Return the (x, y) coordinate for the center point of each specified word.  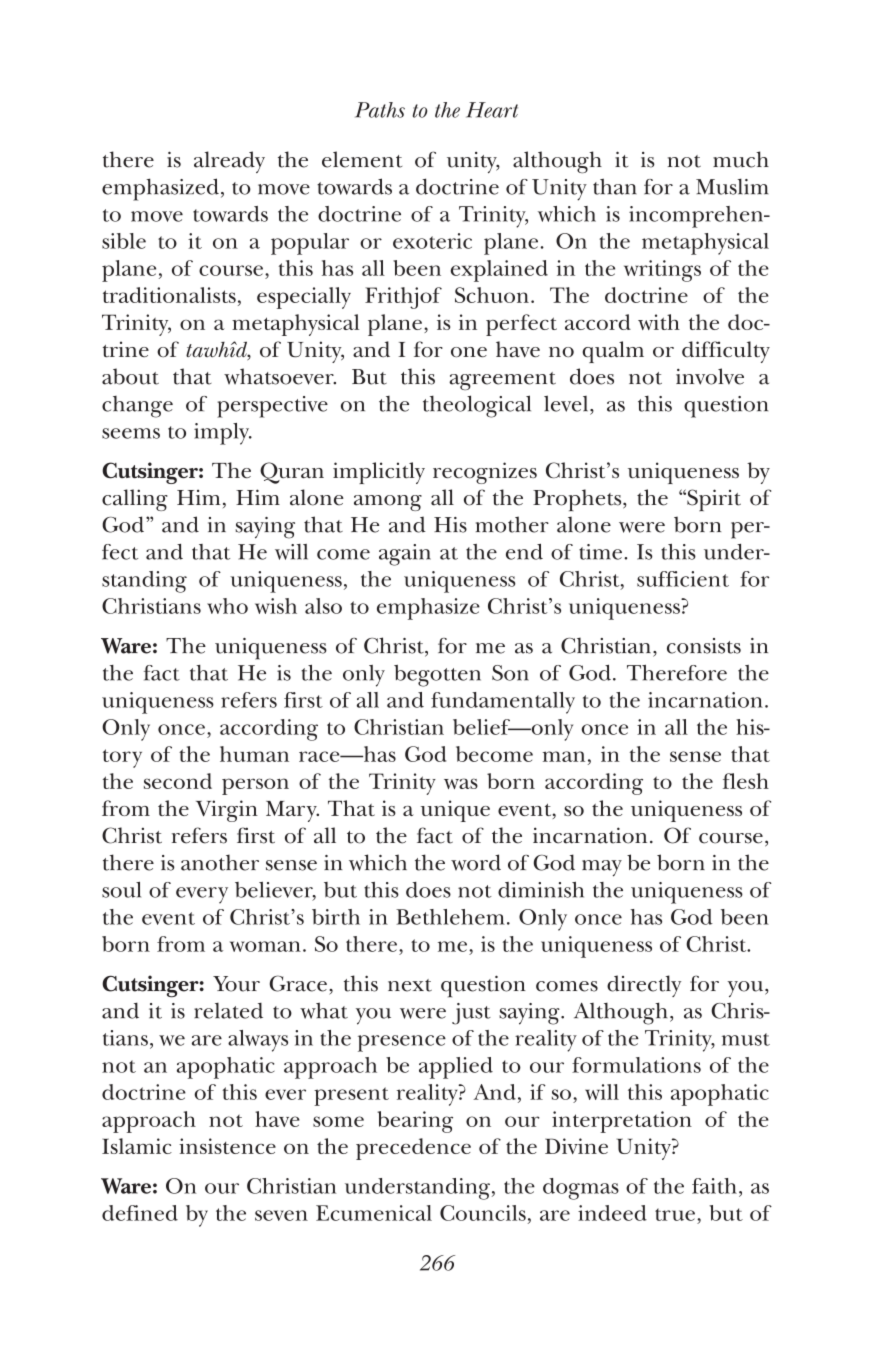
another (220, 862)
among (388, 503)
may (602, 868)
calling (135, 500)
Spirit (713, 500)
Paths (380, 110)
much (741, 159)
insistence (227, 1146)
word (476, 862)
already (229, 162)
